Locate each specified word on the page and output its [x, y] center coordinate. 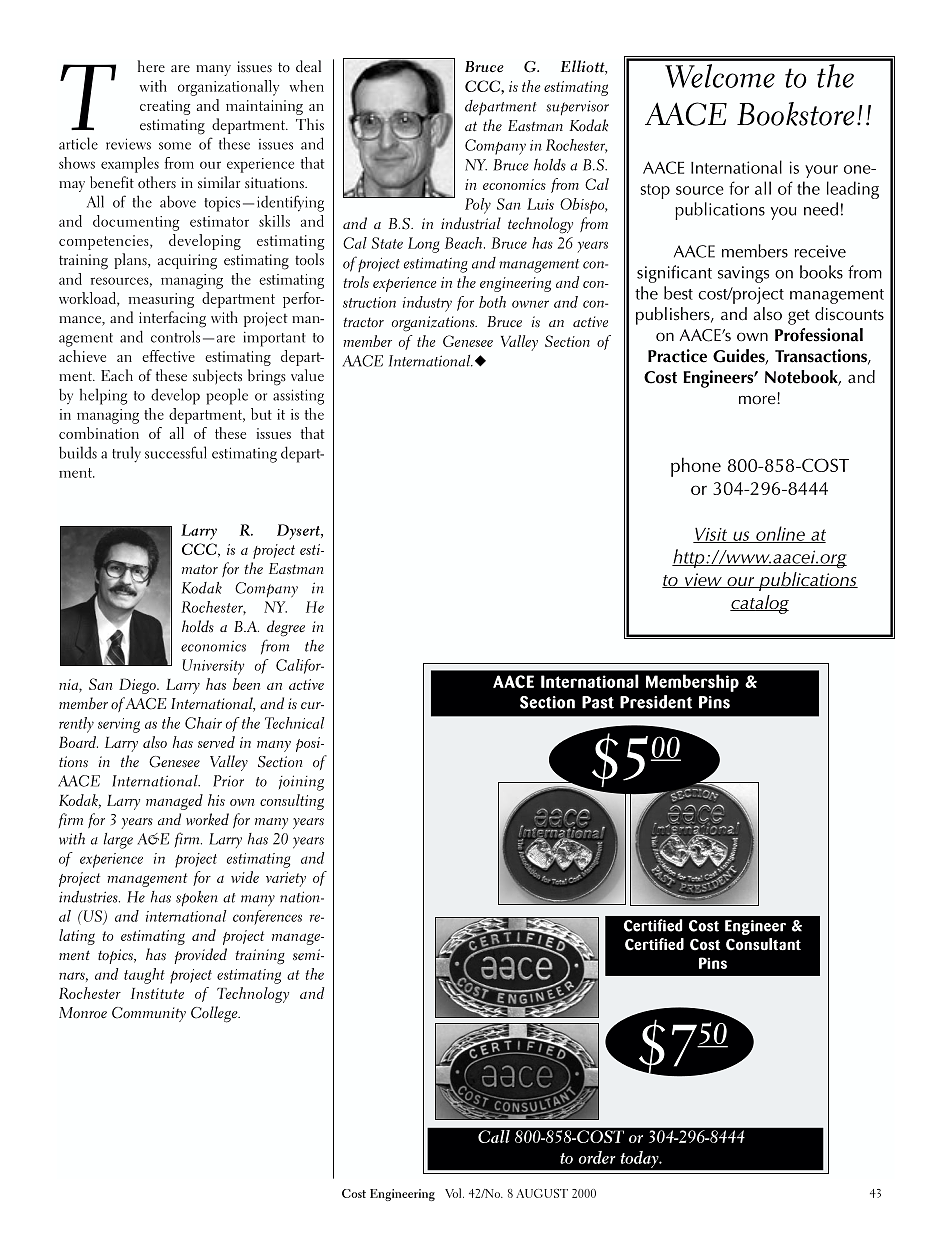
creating [165, 107]
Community [149, 1014]
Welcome [720, 76]
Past [598, 702]
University [213, 667]
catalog [759, 604]
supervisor [577, 108]
